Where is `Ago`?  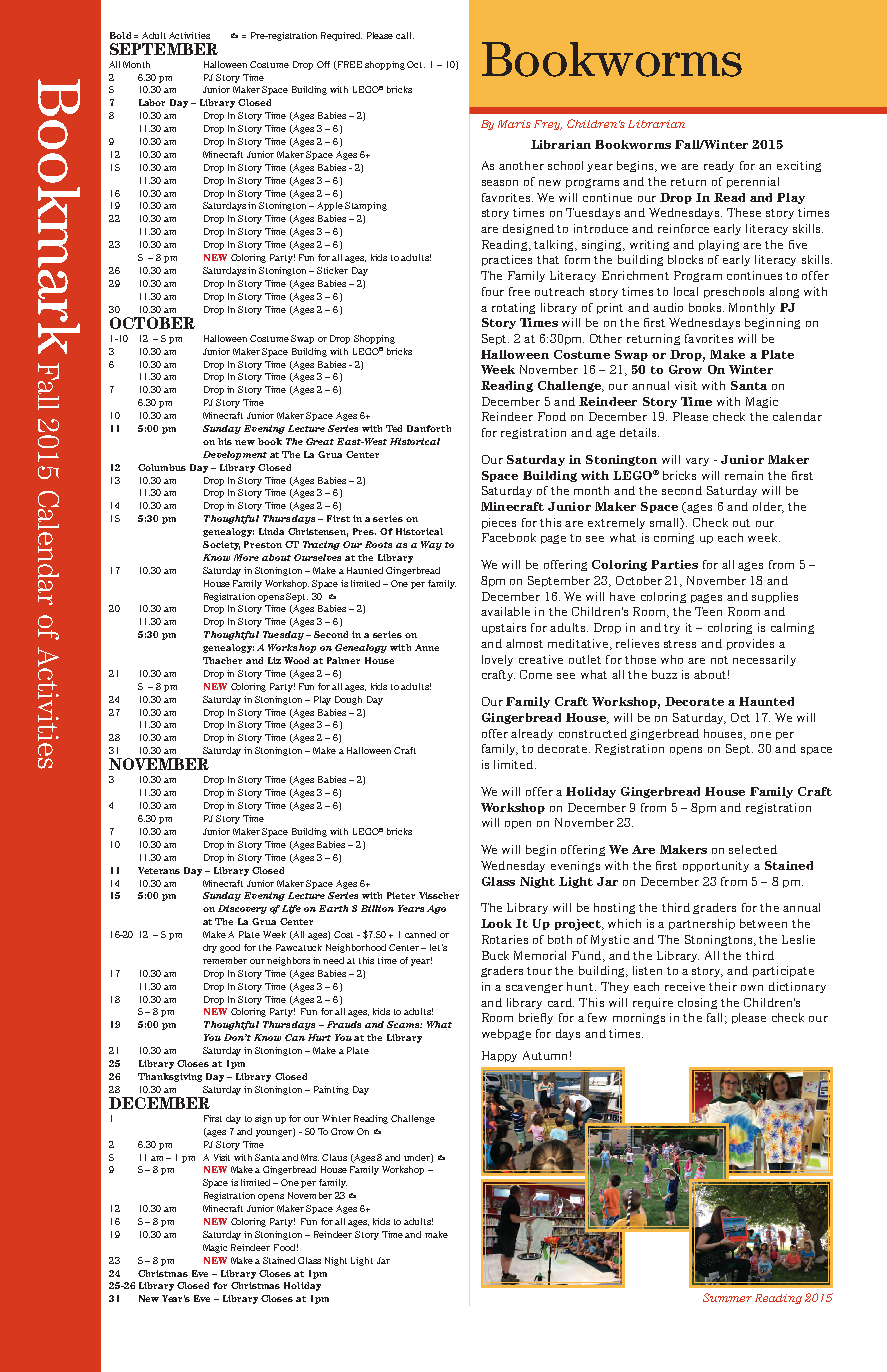
Ago is located at coordinates (436, 909).
